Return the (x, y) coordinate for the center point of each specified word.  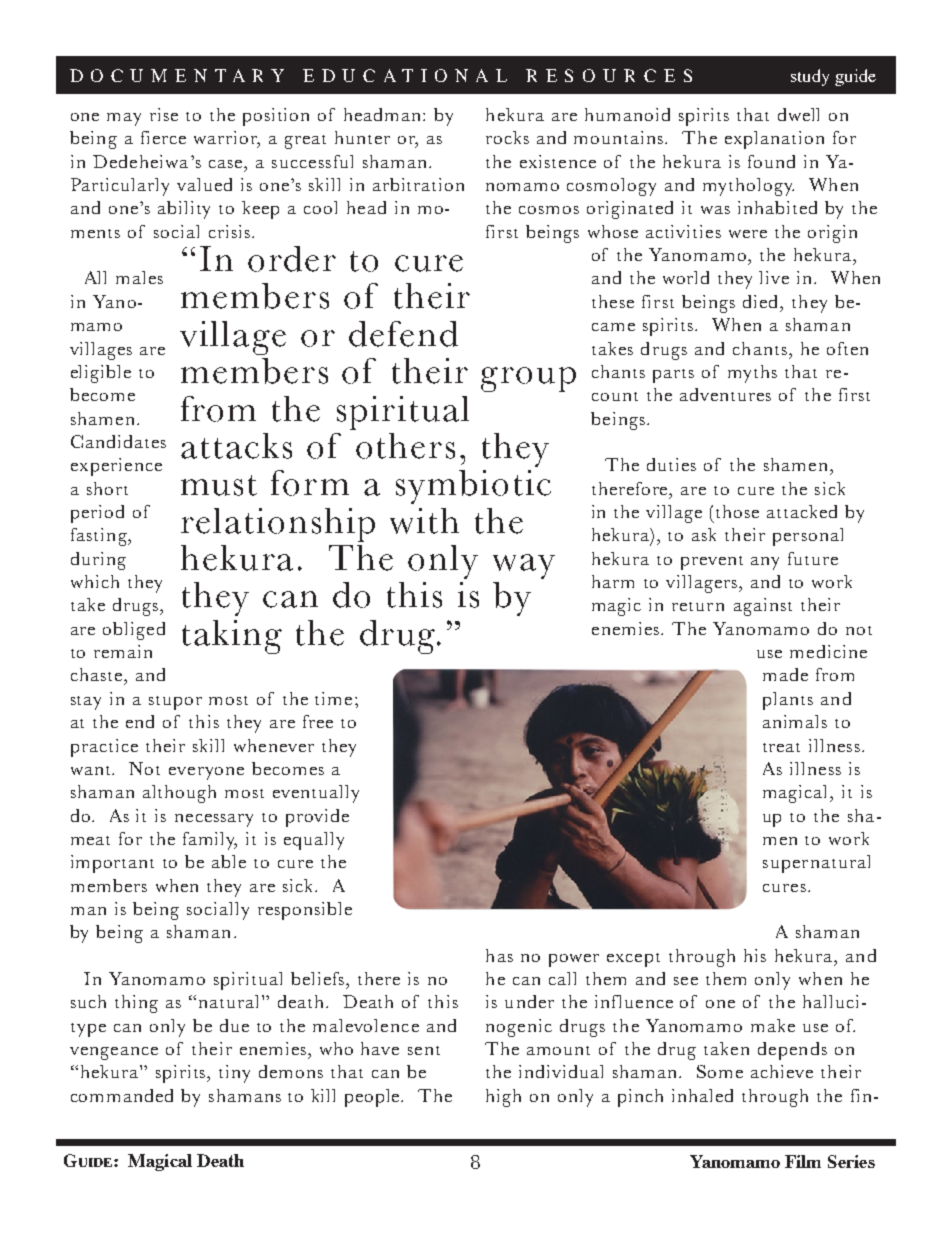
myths (752, 374)
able (229, 861)
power (574, 960)
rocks (507, 137)
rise (164, 114)
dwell (798, 114)
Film (803, 1161)
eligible (101, 374)
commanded (122, 1095)
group (528, 379)
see (686, 981)
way (524, 566)
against (763, 607)
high (503, 1098)
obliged (134, 631)
